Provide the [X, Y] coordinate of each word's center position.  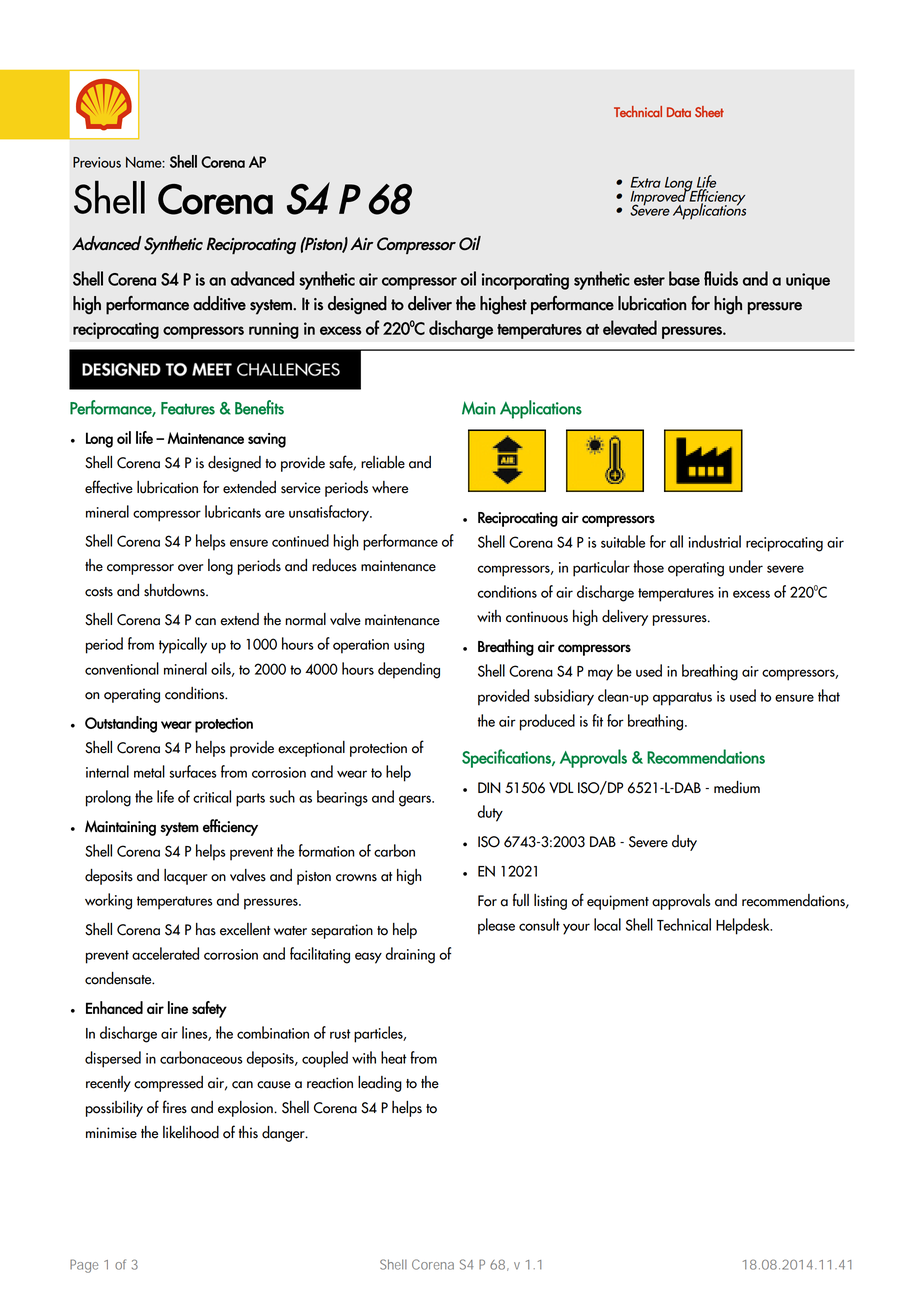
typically [183, 645]
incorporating [525, 281]
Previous [97, 162]
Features [188, 408]
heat [394, 1057]
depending [409, 670]
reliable [383, 462]
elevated [630, 327]
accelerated [165, 953]
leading [380, 1084]
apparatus [682, 699]
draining [410, 955]
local [607, 924]
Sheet [709, 112]
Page [84, 1266]
